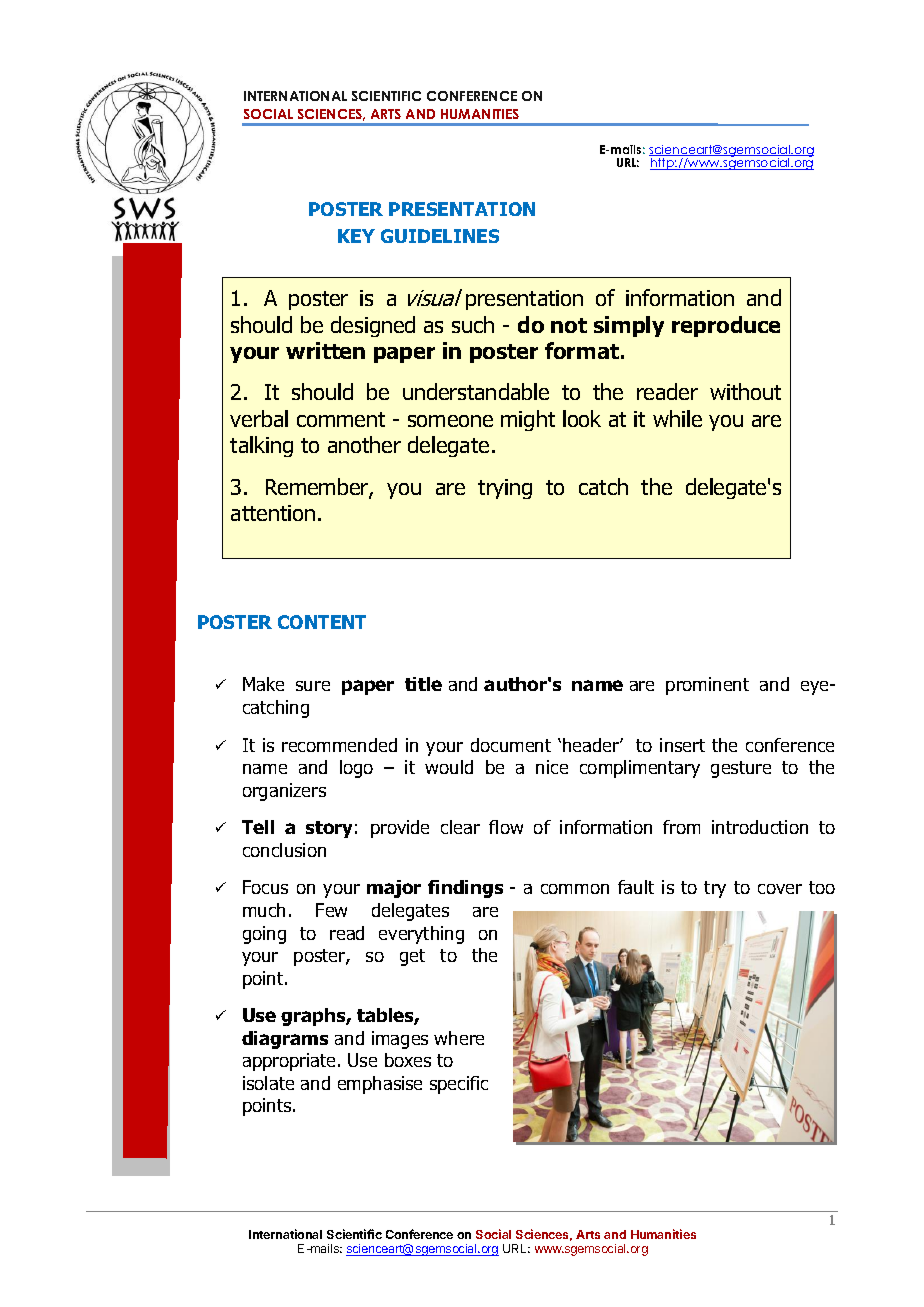  What do you see at coordinates (726, 326) in the document?
I see `reproduce` at bounding box center [726, 326].
